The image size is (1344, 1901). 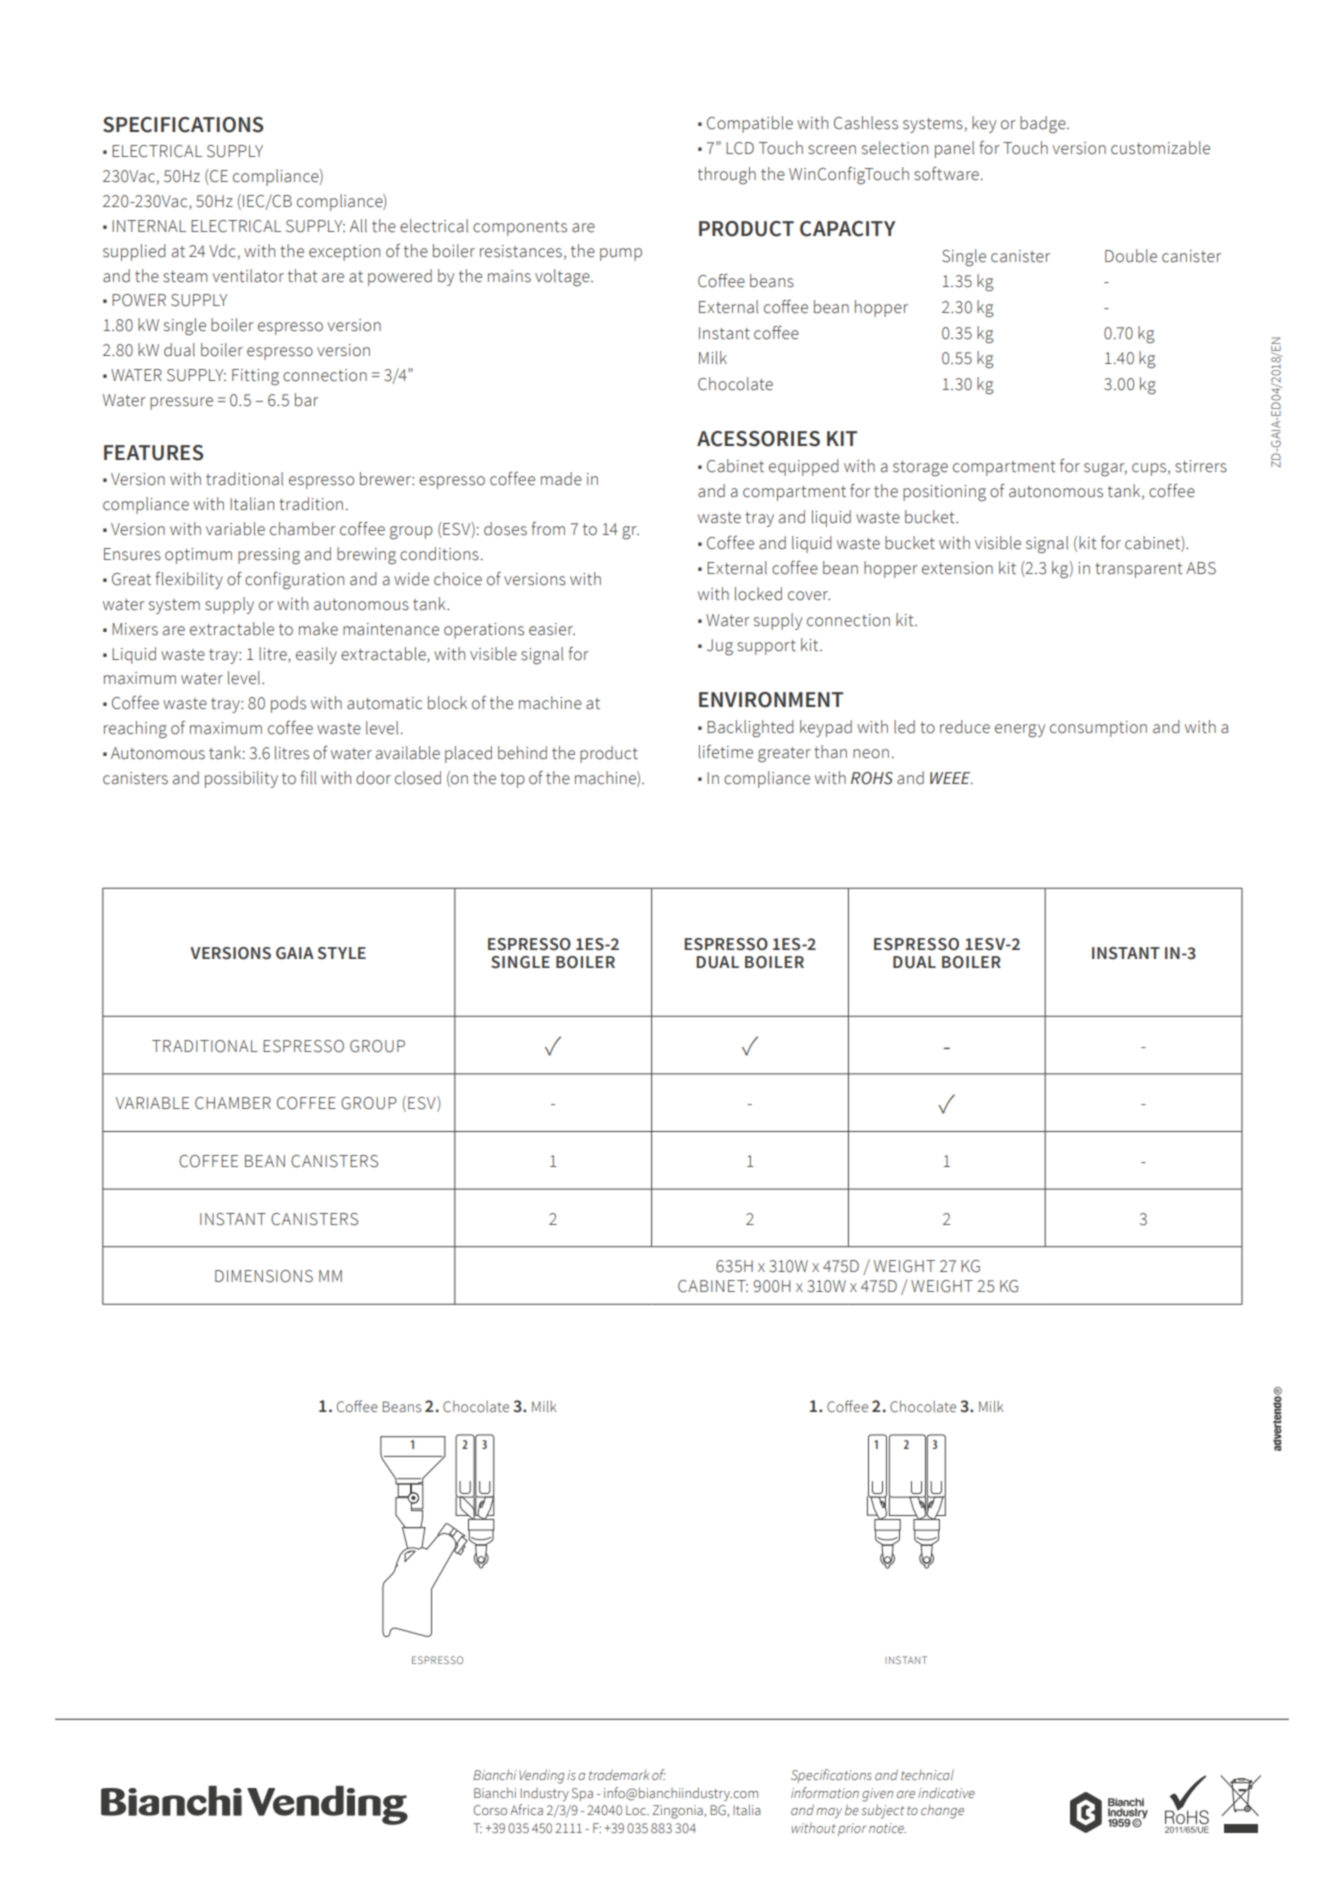 What do you see at coordinates (264, 1276) in the image?
I see `DIMENSIONS` at bounding box center [264, 1276].
